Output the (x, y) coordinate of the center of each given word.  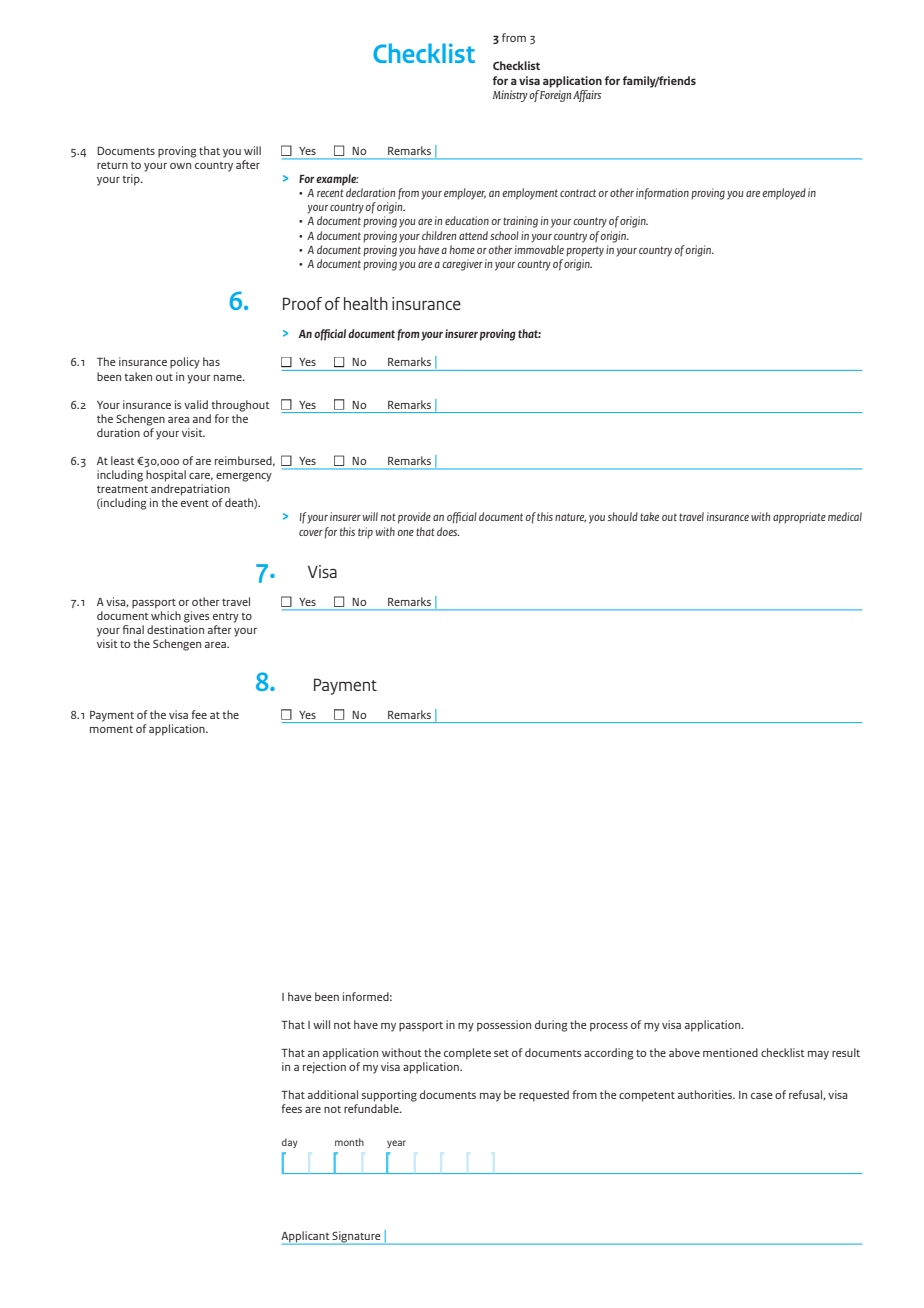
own (180, 166)
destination (175, 629)
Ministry (510, 96)
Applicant (306, 1238)
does (448, 531)
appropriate (799, 518)
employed (784, 194)
